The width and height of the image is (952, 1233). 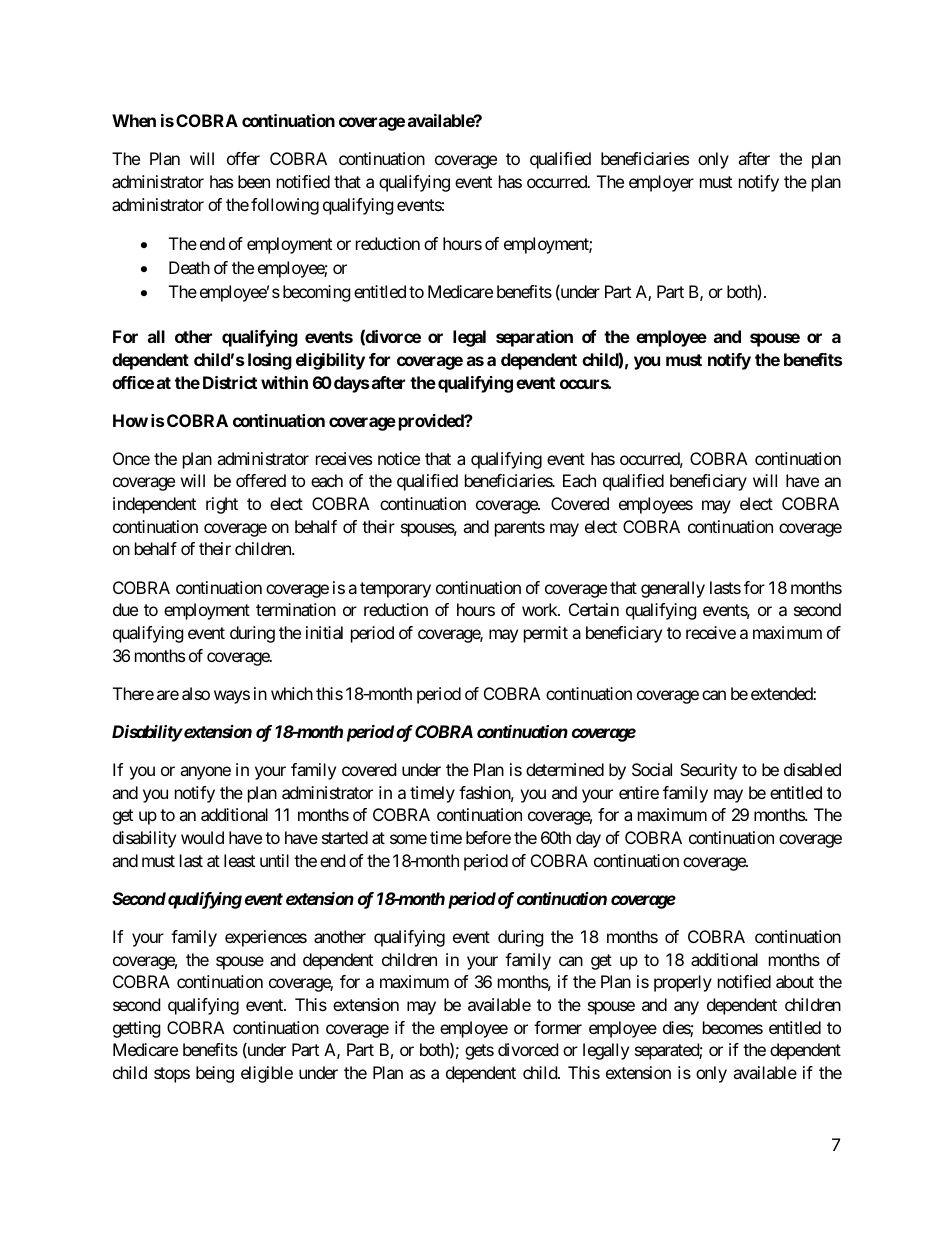 What do you see at coordinates (125, 609) in the image?
I see `due` at bounding box center [125, 609].
